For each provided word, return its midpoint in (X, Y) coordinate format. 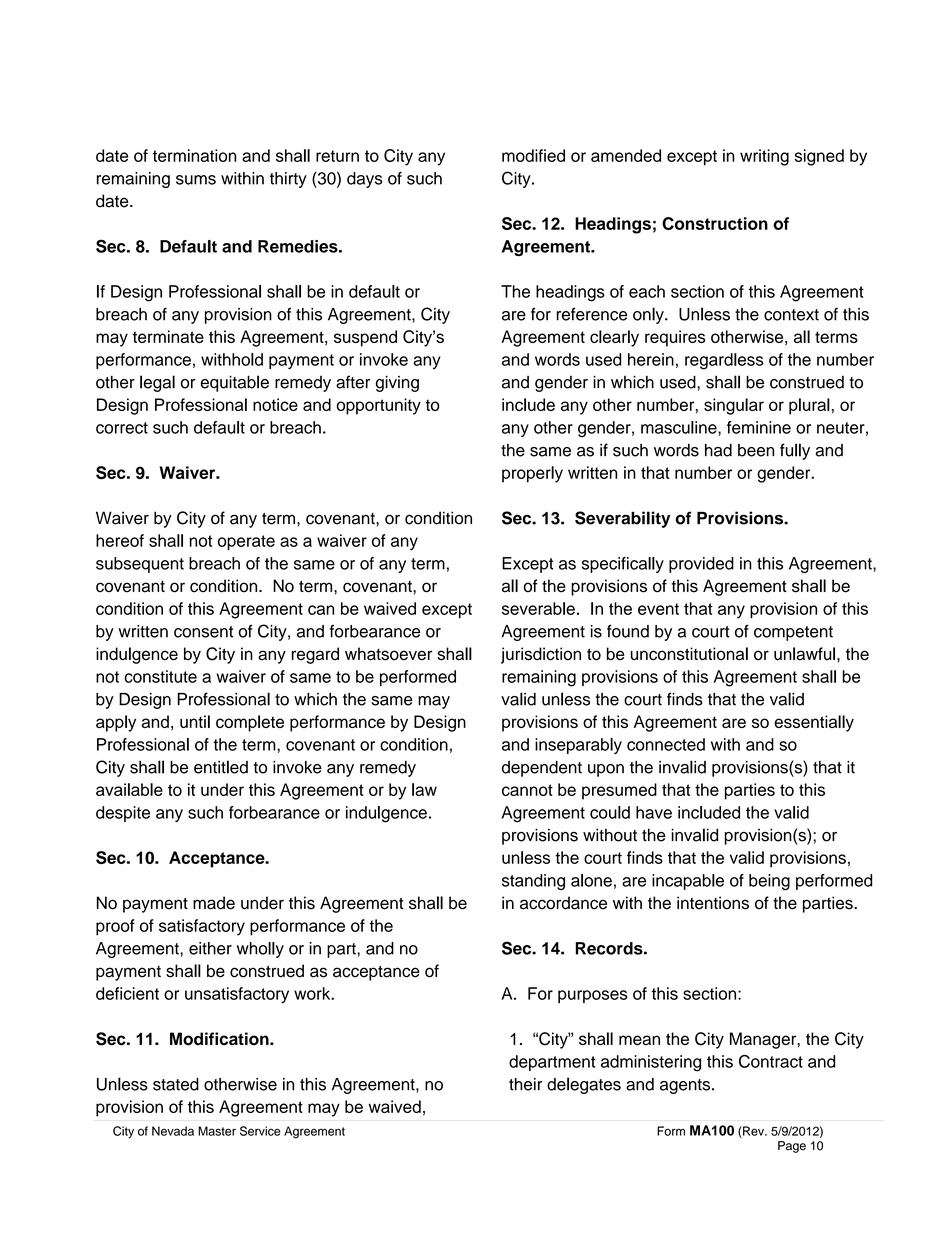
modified (533, 155)
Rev (754, 1132)
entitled (221, 767)
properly (532, 474)
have (654, 812)
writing (764, 157)
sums (196, 180)
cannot (527, 790)
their (525, 1084)
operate (246, 543)
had (718, 450)
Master (217, 1131)
